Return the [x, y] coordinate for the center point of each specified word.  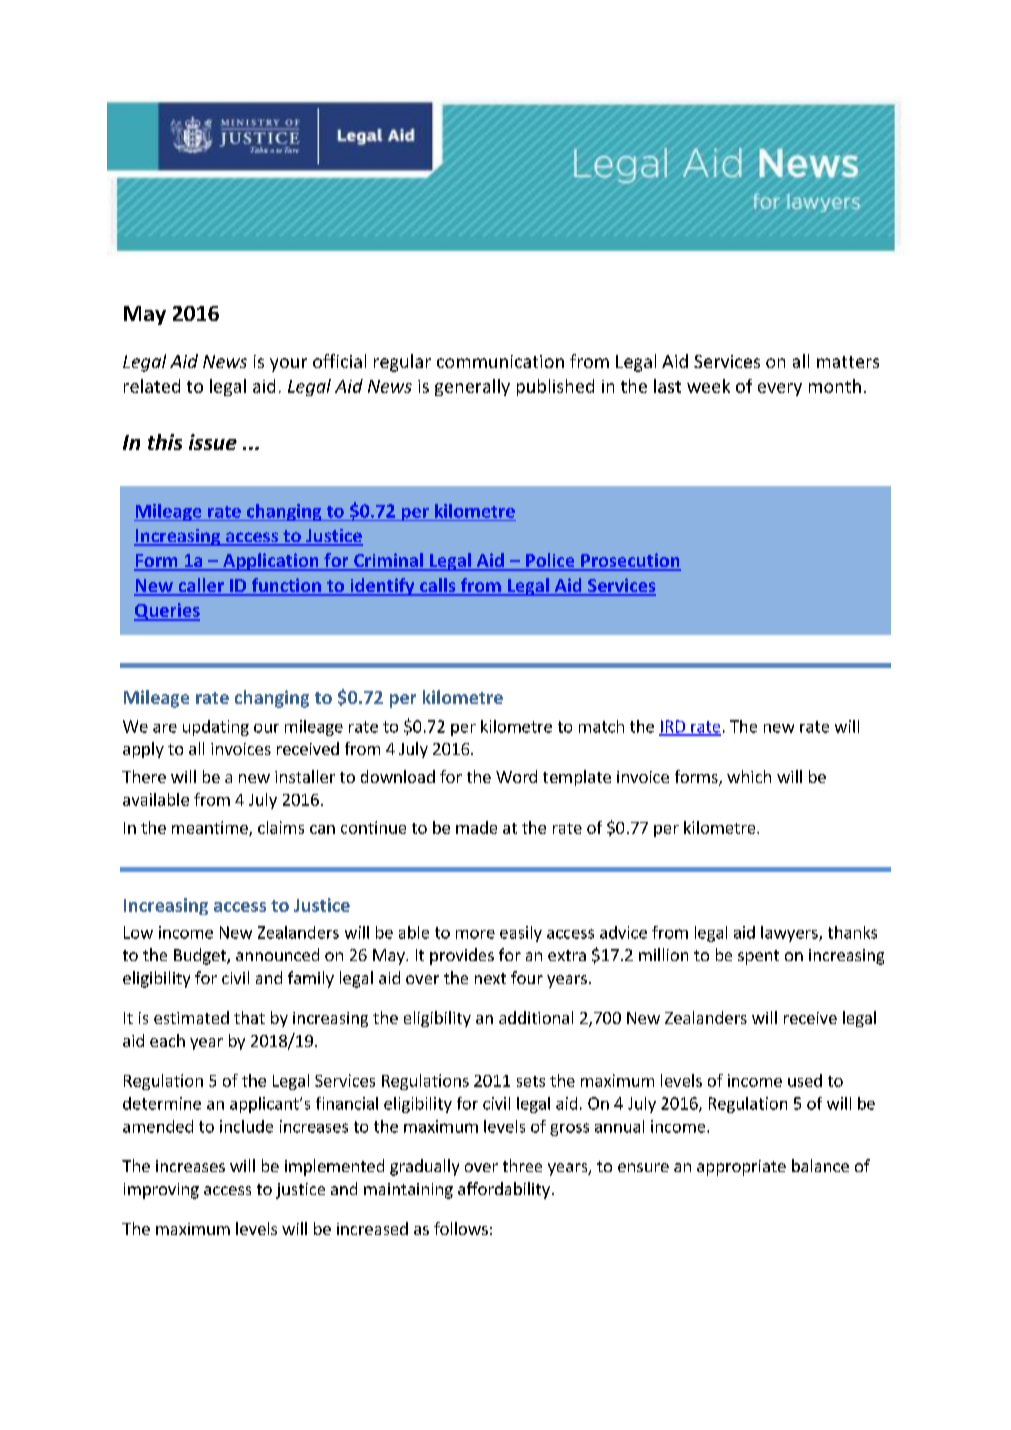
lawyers [790, 934]
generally [472, 387]
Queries [167, 612]
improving [161, 1191]
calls [438, 586]
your [288, 365]
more [475, 934]
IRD [673, 727]
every [780, 389]
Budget [201, 956]
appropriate [741, 1168]
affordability [504, 1190]
